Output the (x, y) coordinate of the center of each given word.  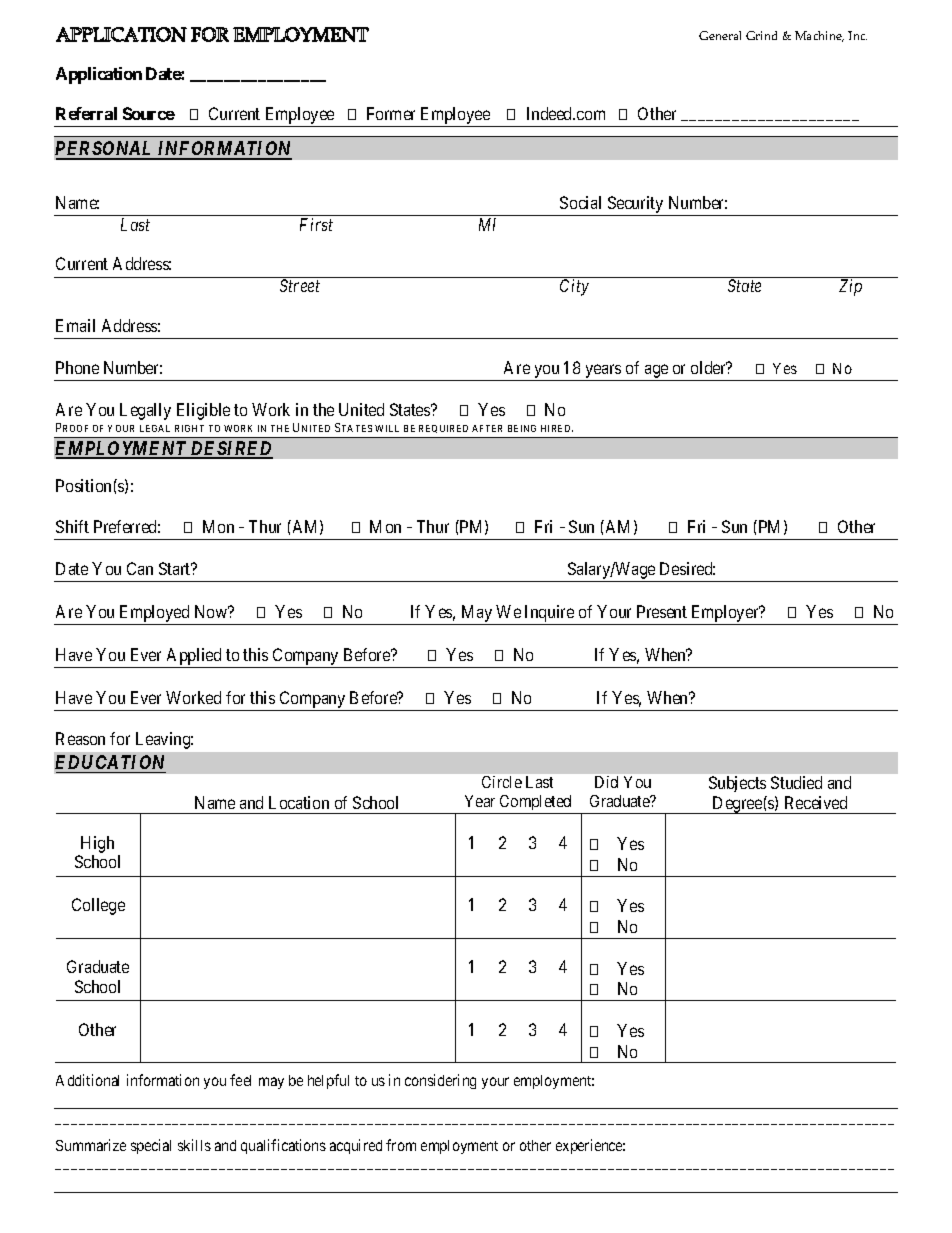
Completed (535, 802)
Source (149, 113)
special (151, 1146)
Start (176, 568)
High (97, 844)
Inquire (549, 613)
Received (816, 802)
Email (75, 325)
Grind (761, 35)
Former (391, 113)
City (574, 287)
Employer (726, 613)
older (709, 367)
